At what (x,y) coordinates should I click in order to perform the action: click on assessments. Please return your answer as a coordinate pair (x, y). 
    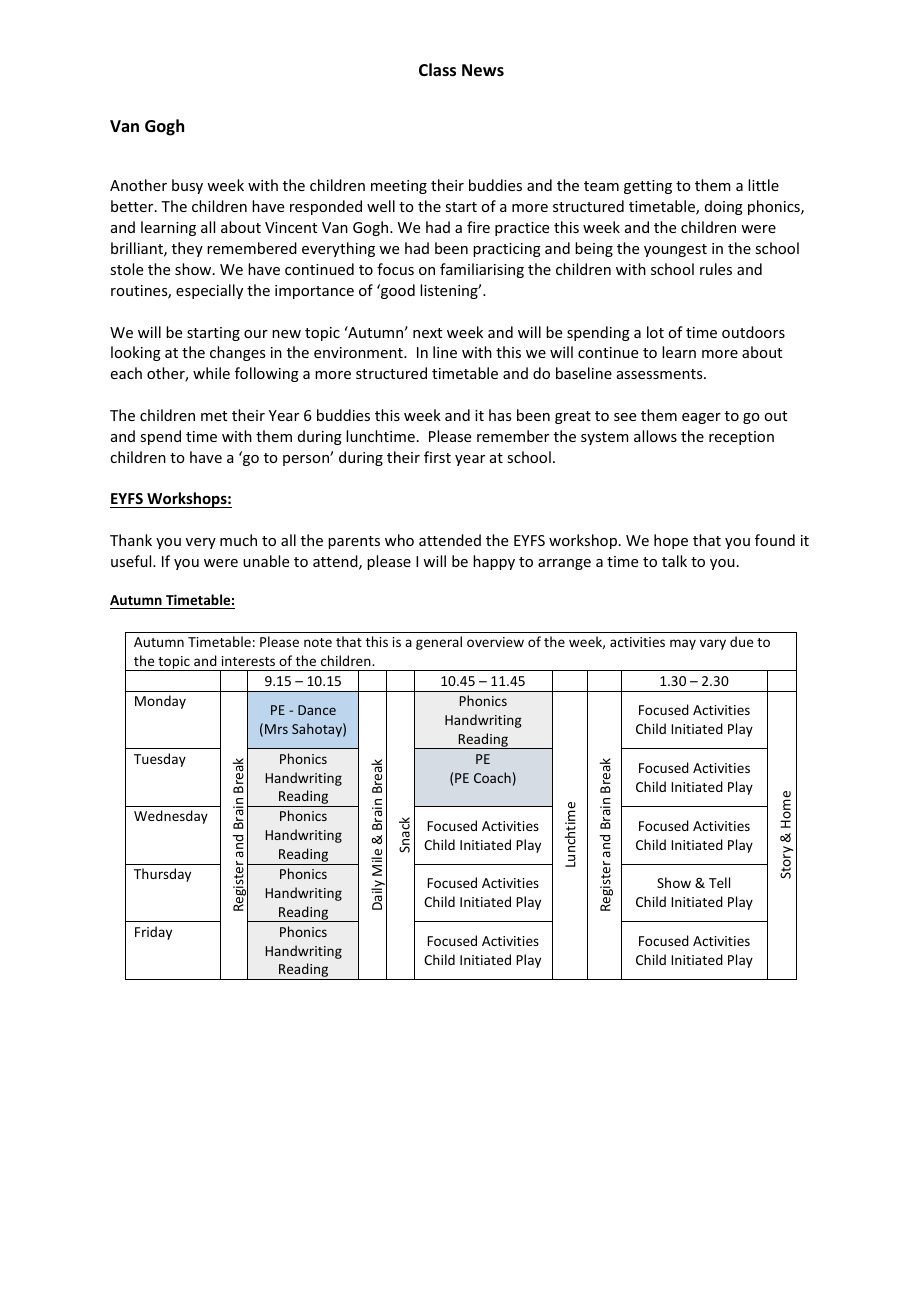
    Looking at the image, I should click on (661, 374).
